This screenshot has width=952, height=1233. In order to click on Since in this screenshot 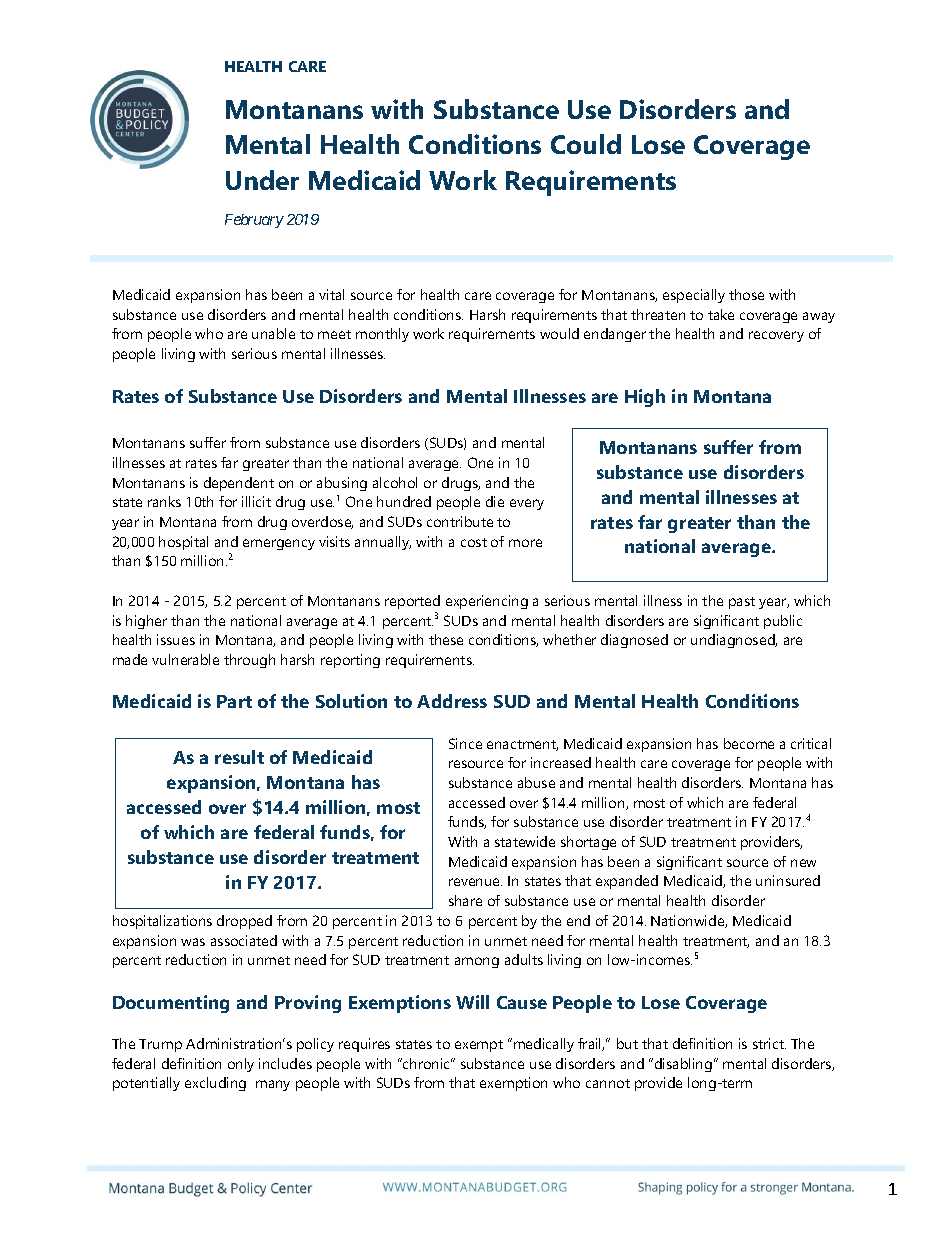, I will do `click(465, 743)`.
